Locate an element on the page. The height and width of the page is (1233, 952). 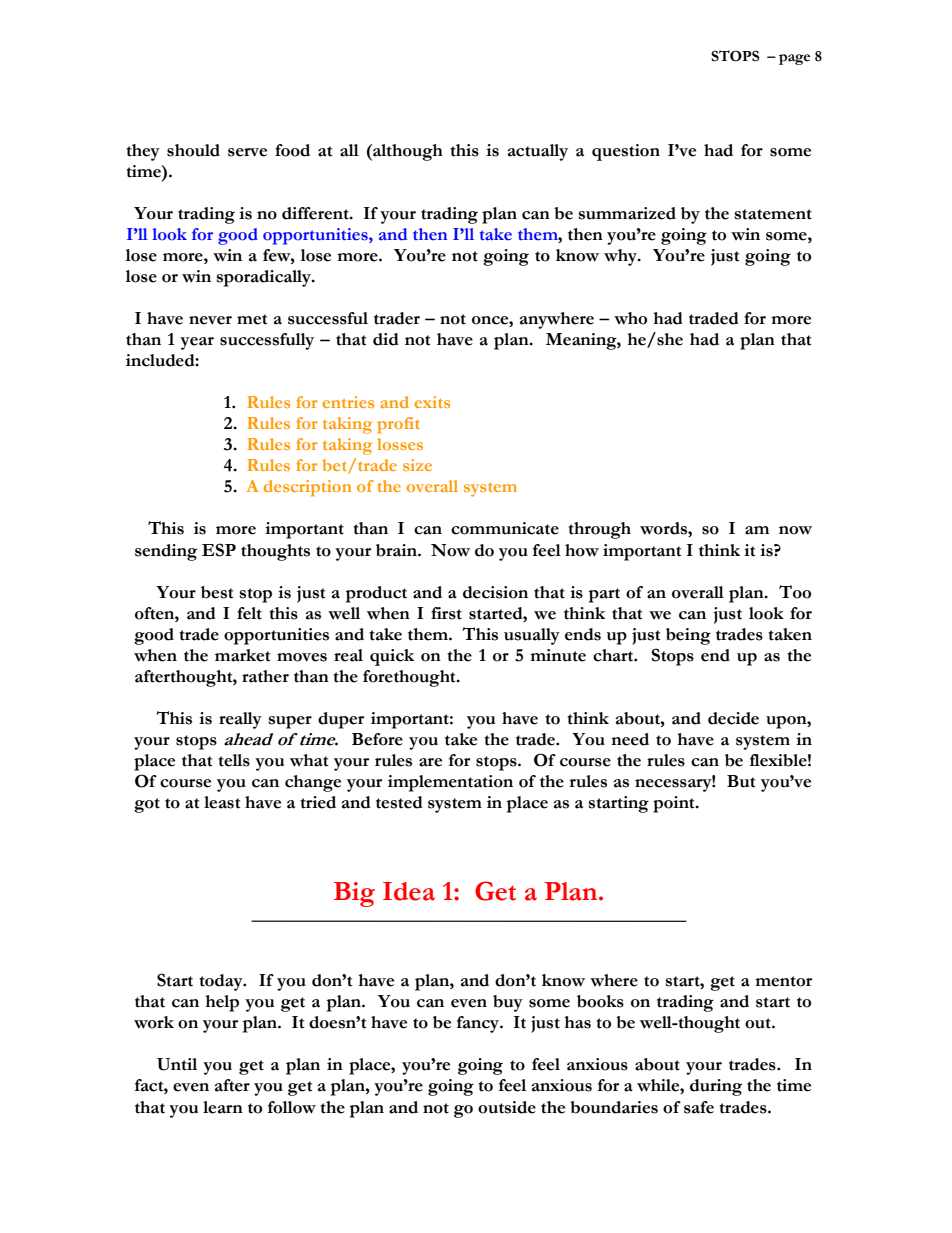
who is located at coordinates (630, 318).
